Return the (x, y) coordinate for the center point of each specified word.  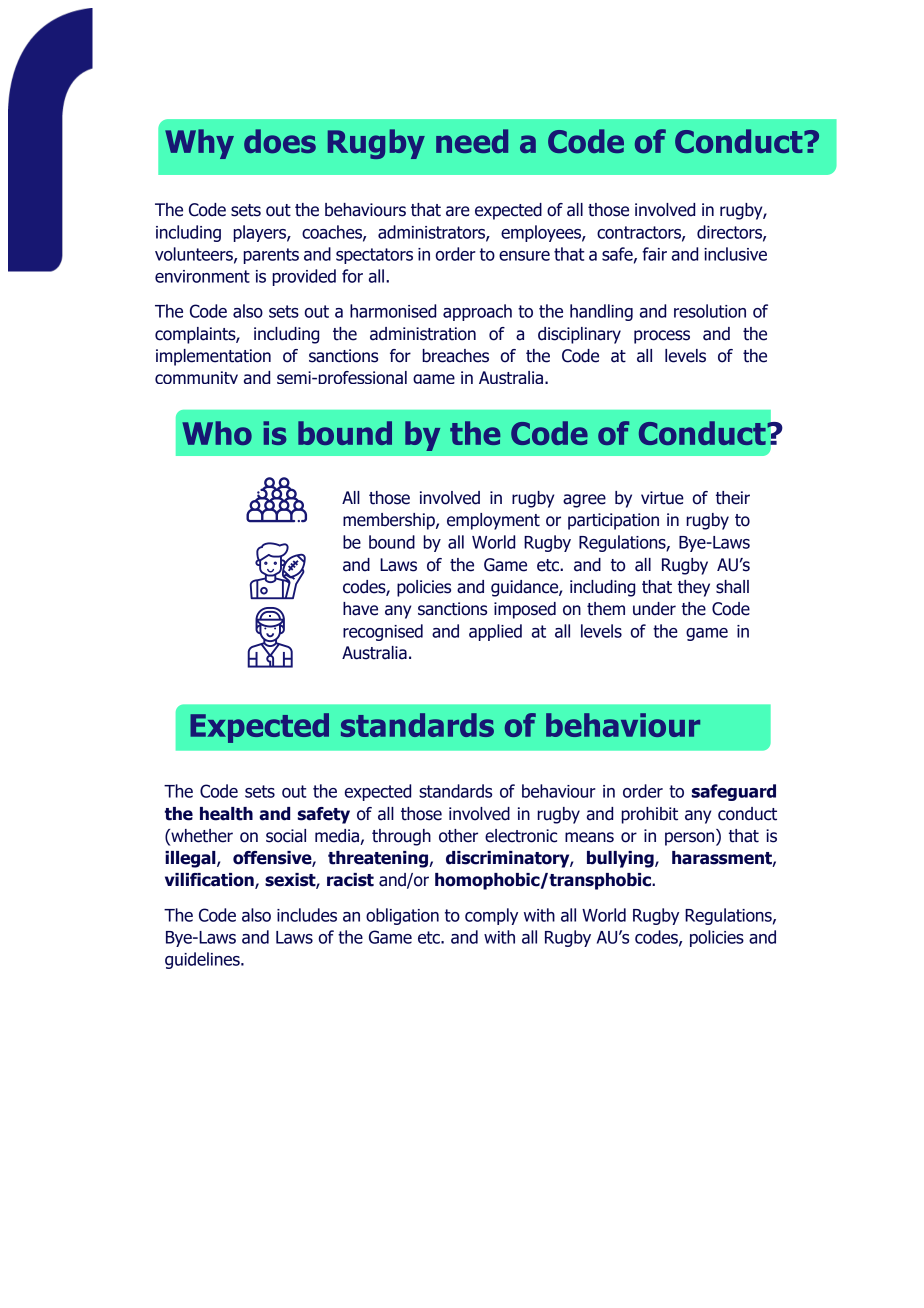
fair (654, 254)
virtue (662, 498)
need (472, 141)
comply (491, 916)
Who (217, 433)
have (360, 609)
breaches (455, 356)
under (654, 609)
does (280, 141)
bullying (621, 859)
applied (495, 632)
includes (307, 915)
